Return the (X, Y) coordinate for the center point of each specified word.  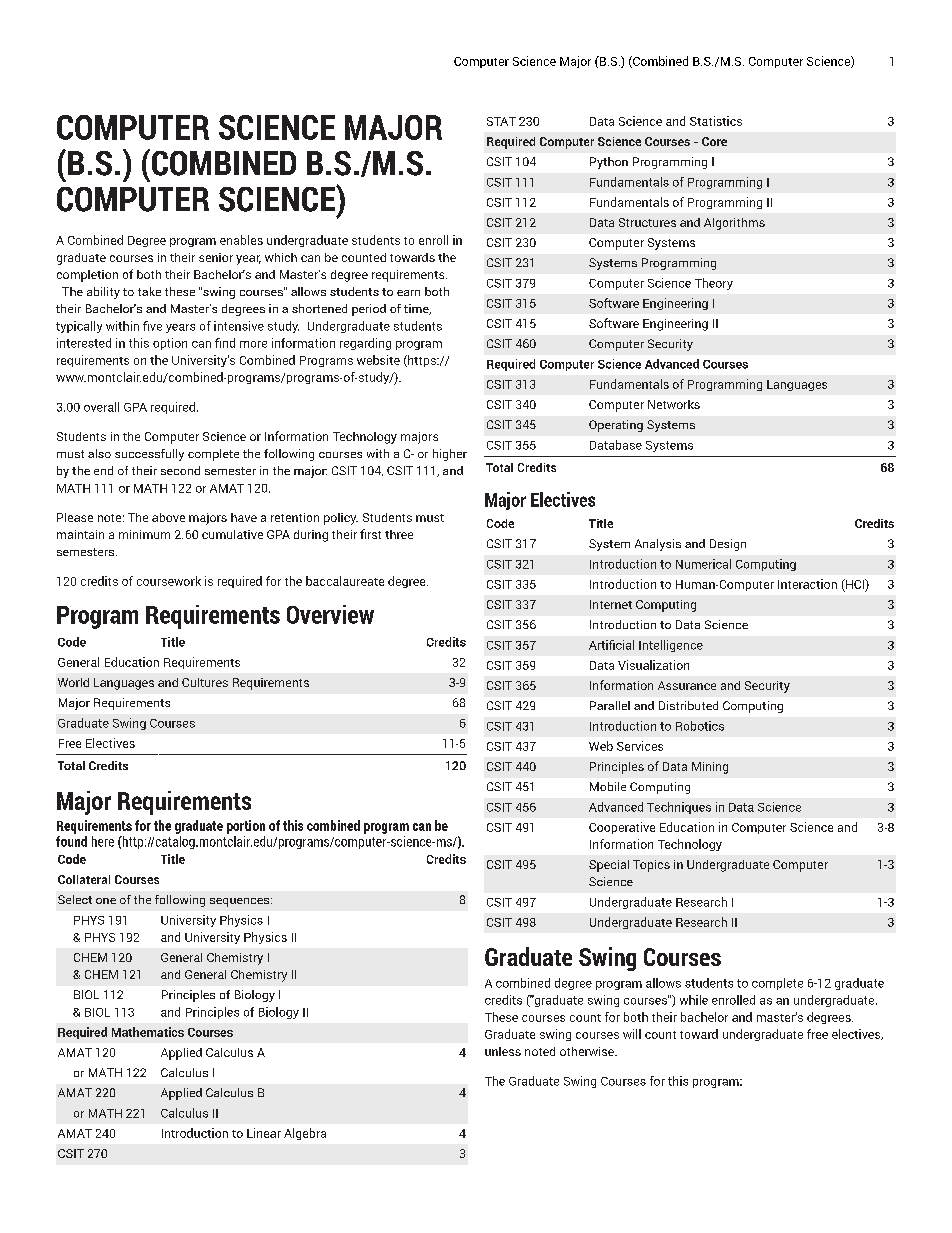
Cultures (205, 682)
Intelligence (671, 646)
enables (241, 240)
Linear (264, 1133)
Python (609, 163)
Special (609, 866)
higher (450, 455)
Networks (674, 404)
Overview (330, 614)
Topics (651, 866)
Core (714, 141)
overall (101, 407)
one (106, 901)
